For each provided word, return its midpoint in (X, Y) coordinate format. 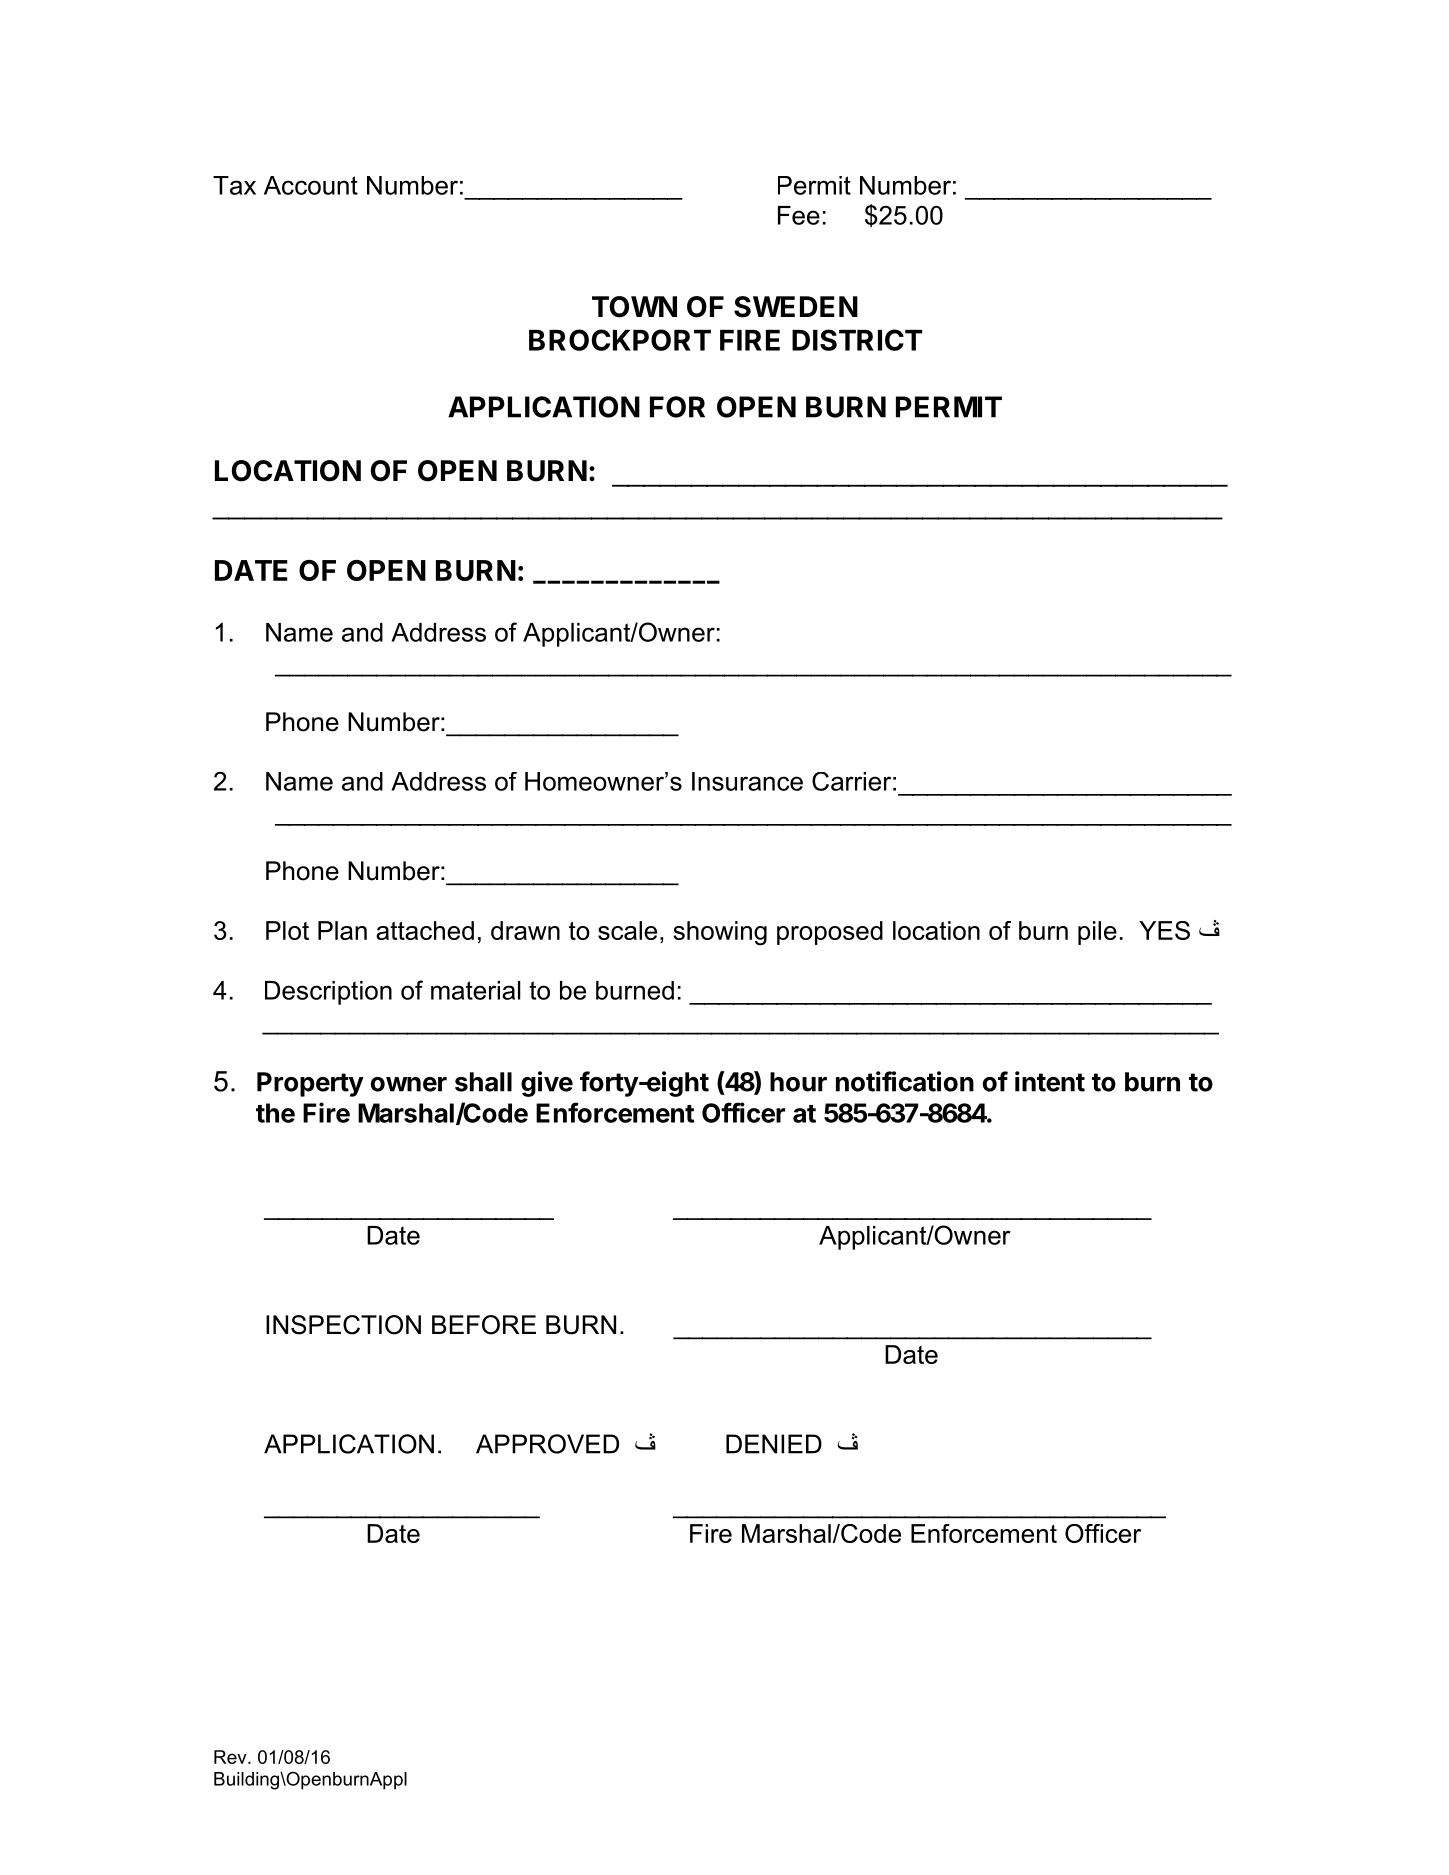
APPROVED (547, 1444)
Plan (342, 930)
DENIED (774, 1444)
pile (1097, 933)
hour (798, 1082)
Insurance (747, 781)
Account (311, 185)
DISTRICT (857, 340)
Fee (799, 215)
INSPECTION (343, 1325)
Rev (231, 1757)
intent (1050, 1081)
